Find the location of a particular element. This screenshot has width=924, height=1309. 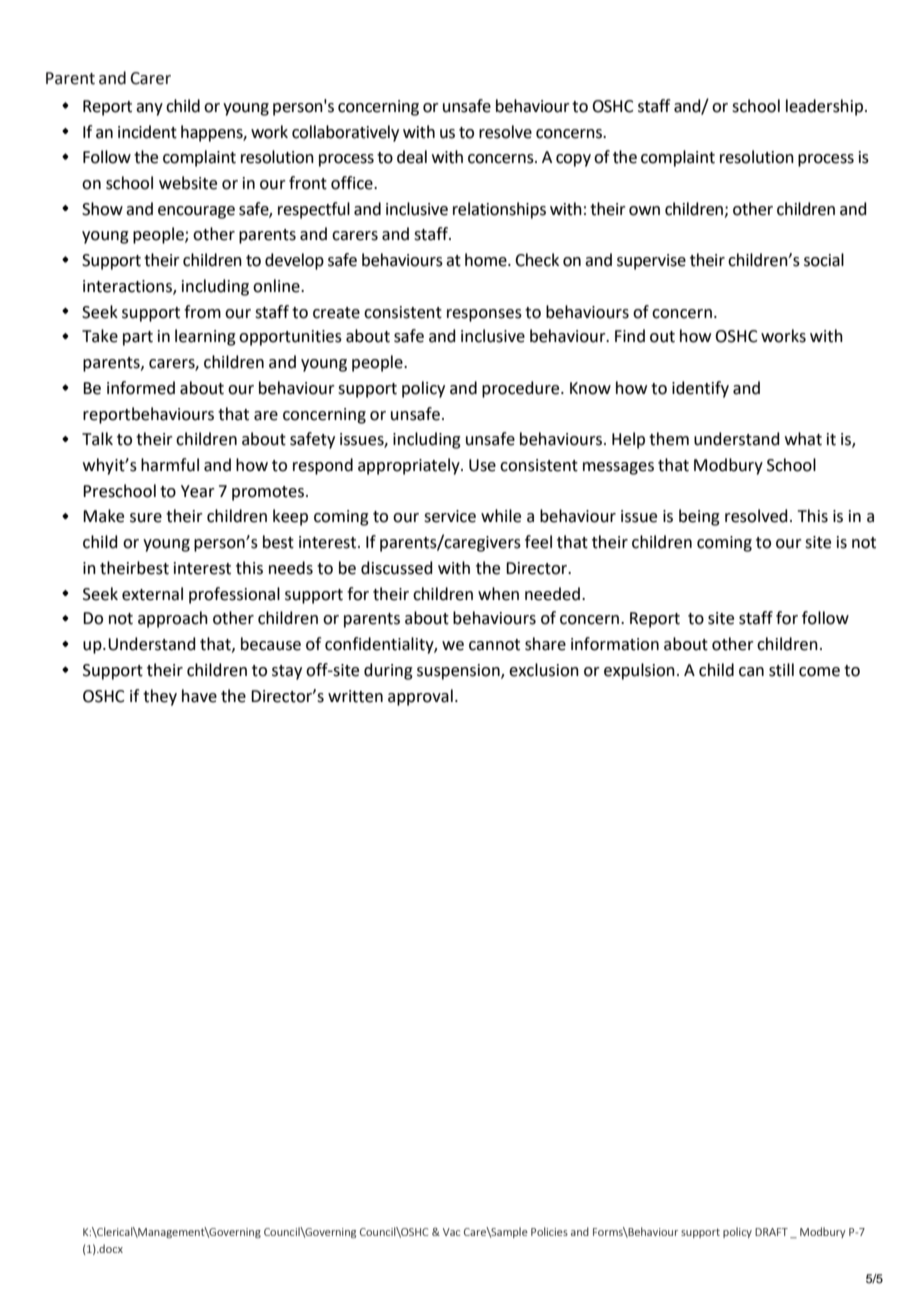

they is located at coordinates (160, 697).
